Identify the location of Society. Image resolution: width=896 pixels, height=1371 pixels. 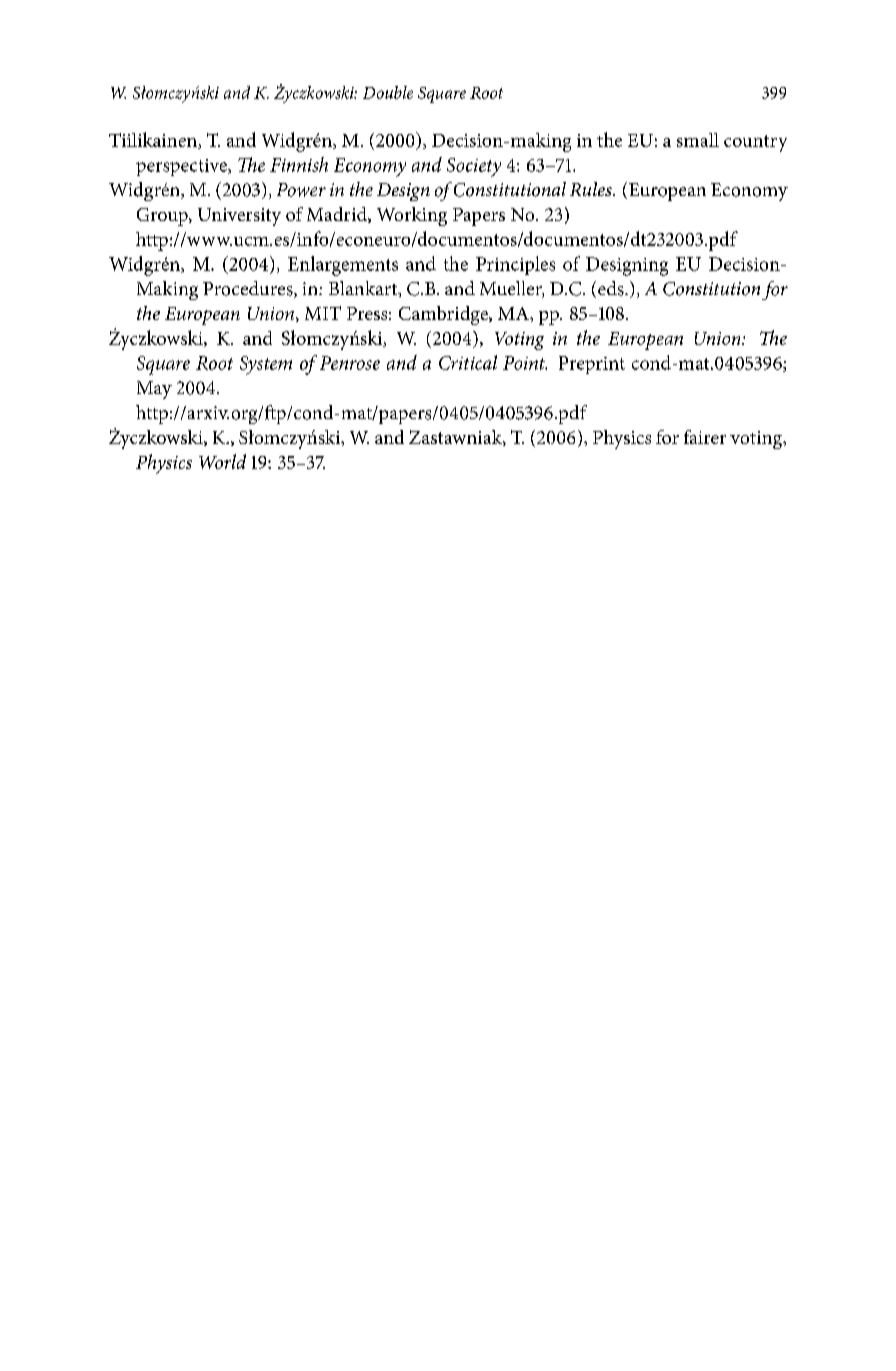
(474, 167).
